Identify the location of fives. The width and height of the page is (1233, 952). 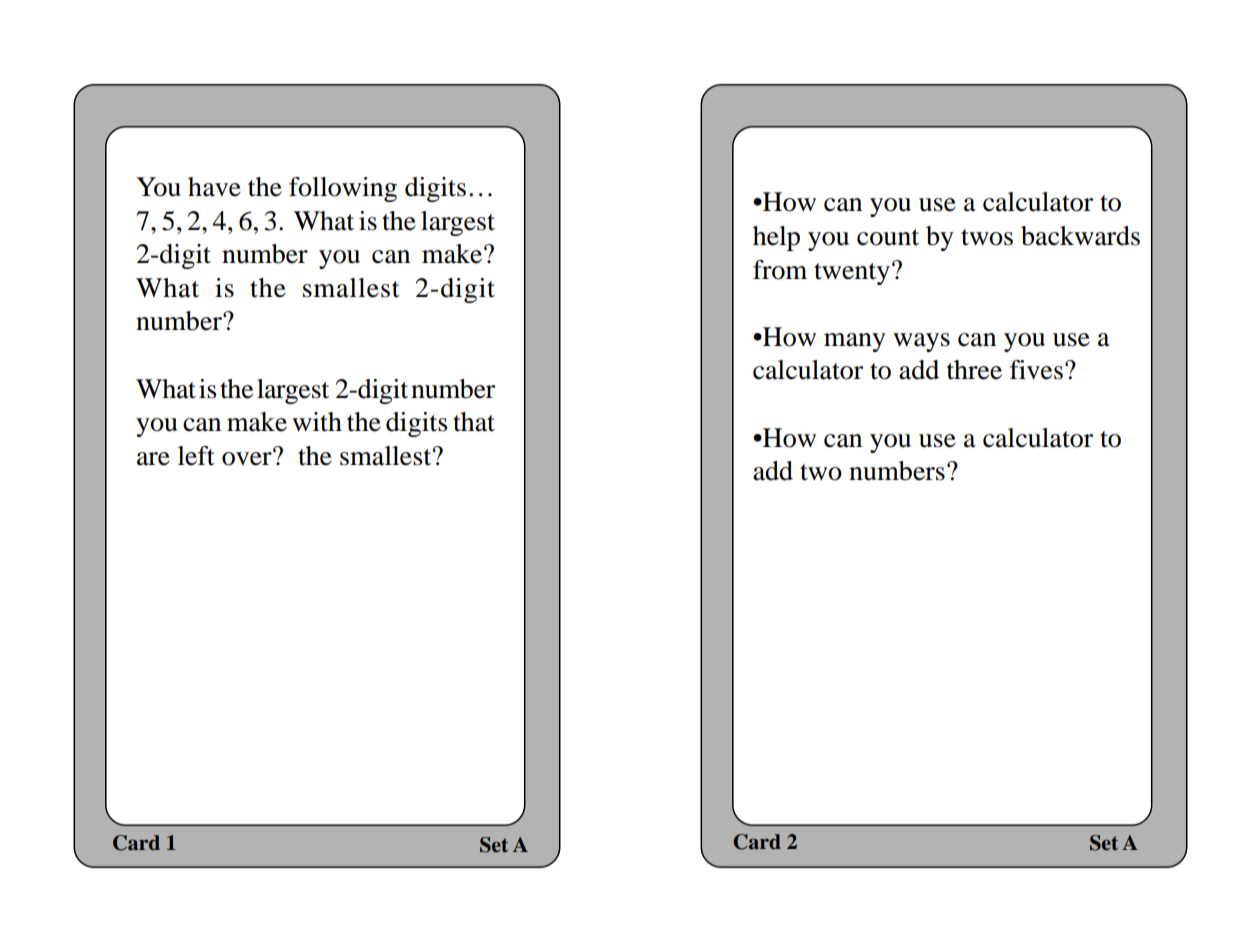
(1036, 370).
